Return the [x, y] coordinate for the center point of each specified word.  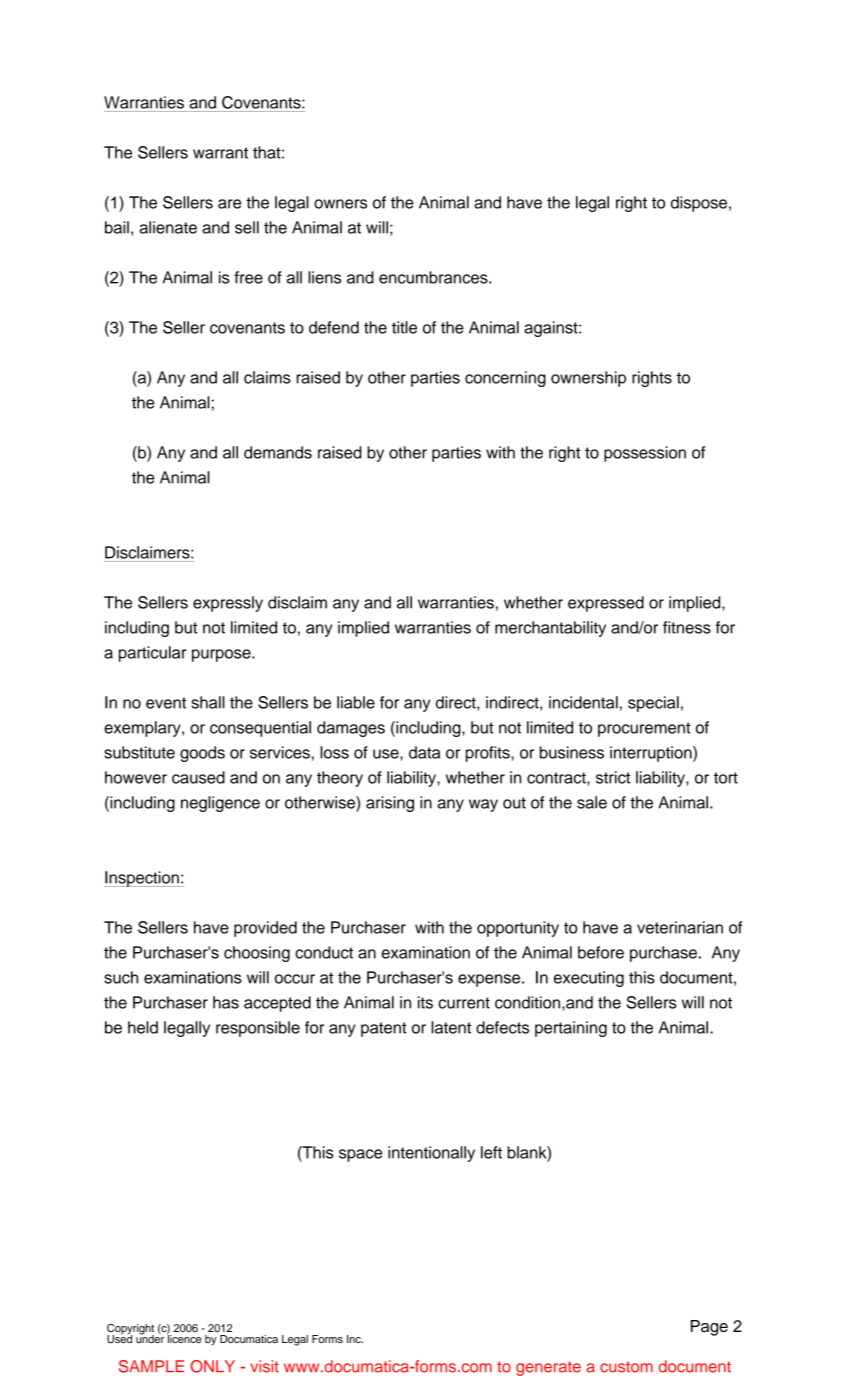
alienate [168, 227]
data [424, 752]
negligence [220, 804]
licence [184, 1338]
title [404, 327]
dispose [699, 204]
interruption [652, 754]
